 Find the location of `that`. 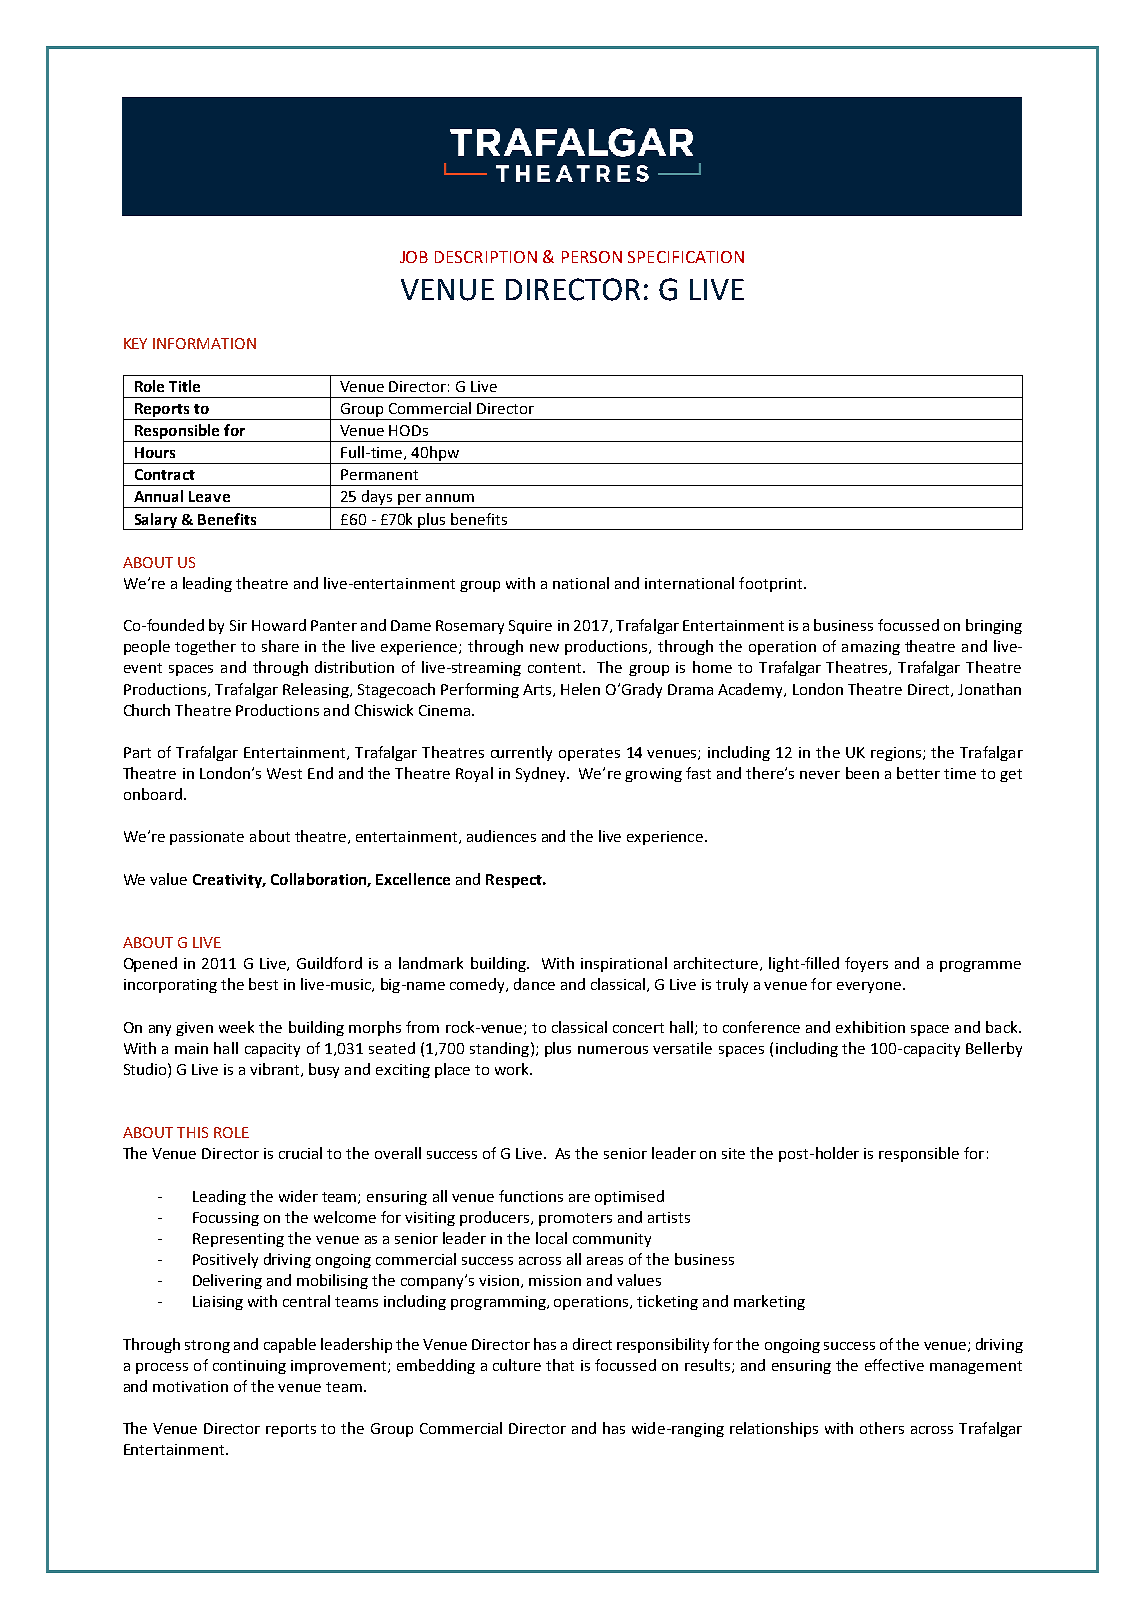

that is located at coordinates (560, 1365).
